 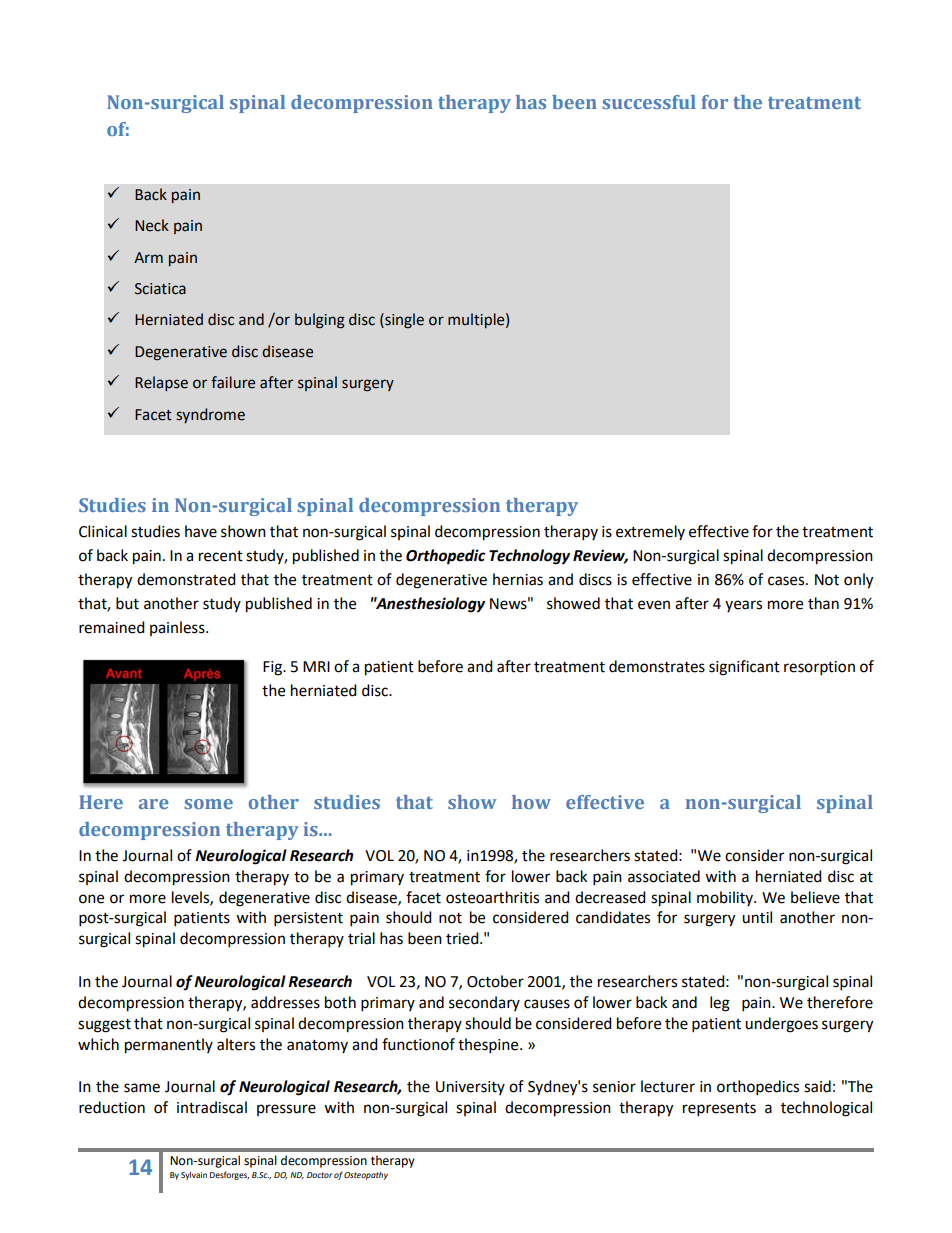 I want to click on mobility, so click(x=726, y=898).
